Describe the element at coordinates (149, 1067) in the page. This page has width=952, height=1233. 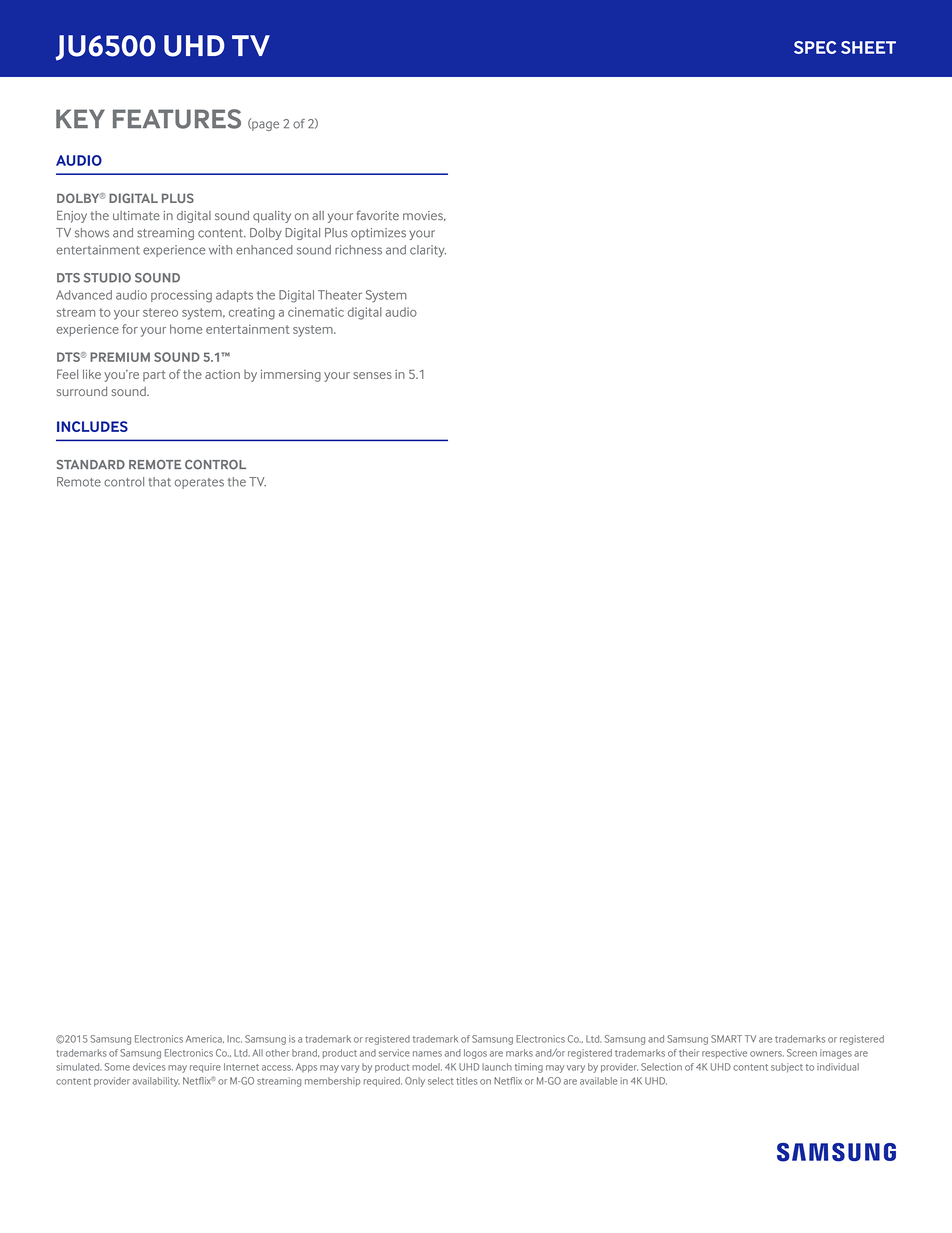
I see `devices` at that location.
